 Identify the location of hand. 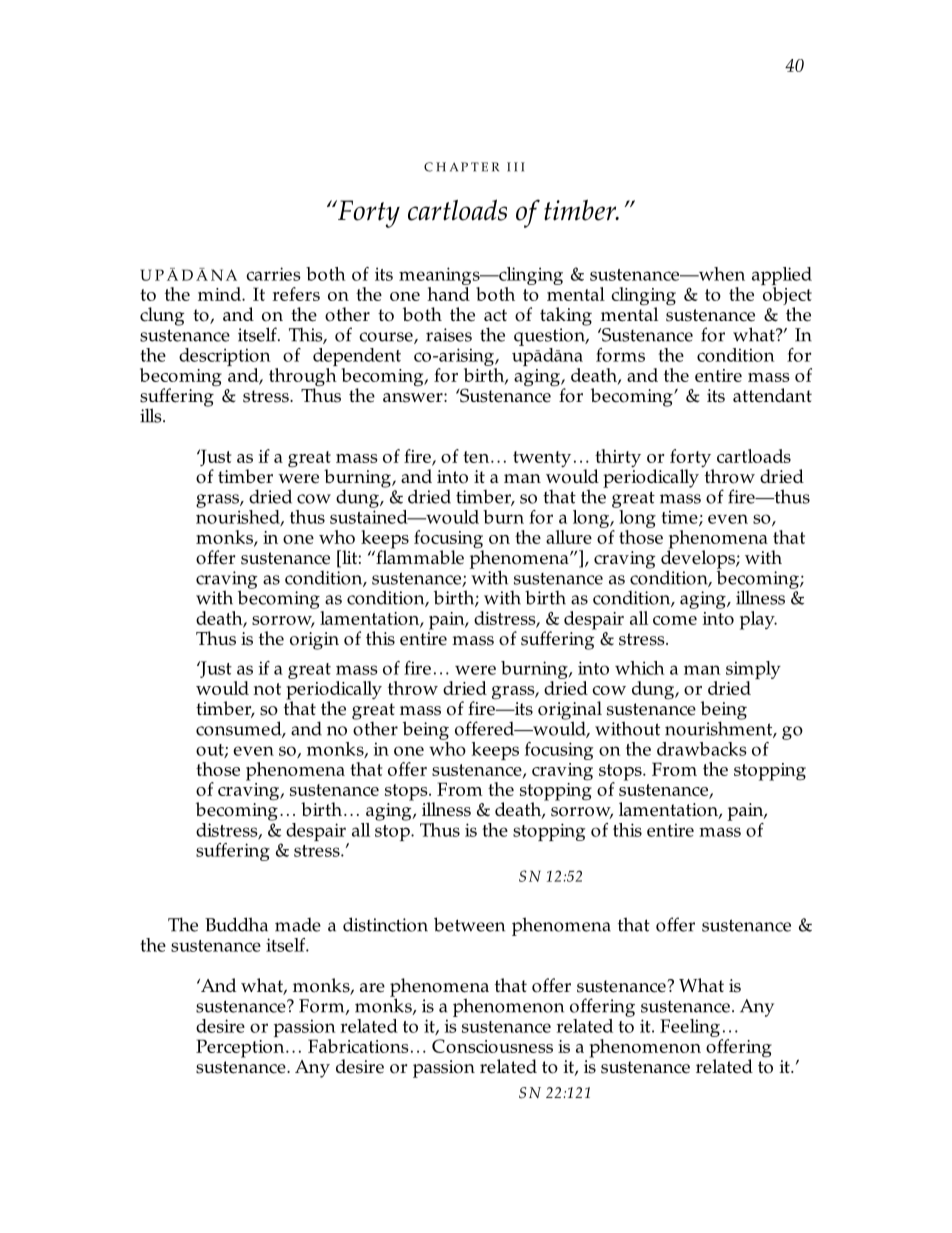
(448, 294).
